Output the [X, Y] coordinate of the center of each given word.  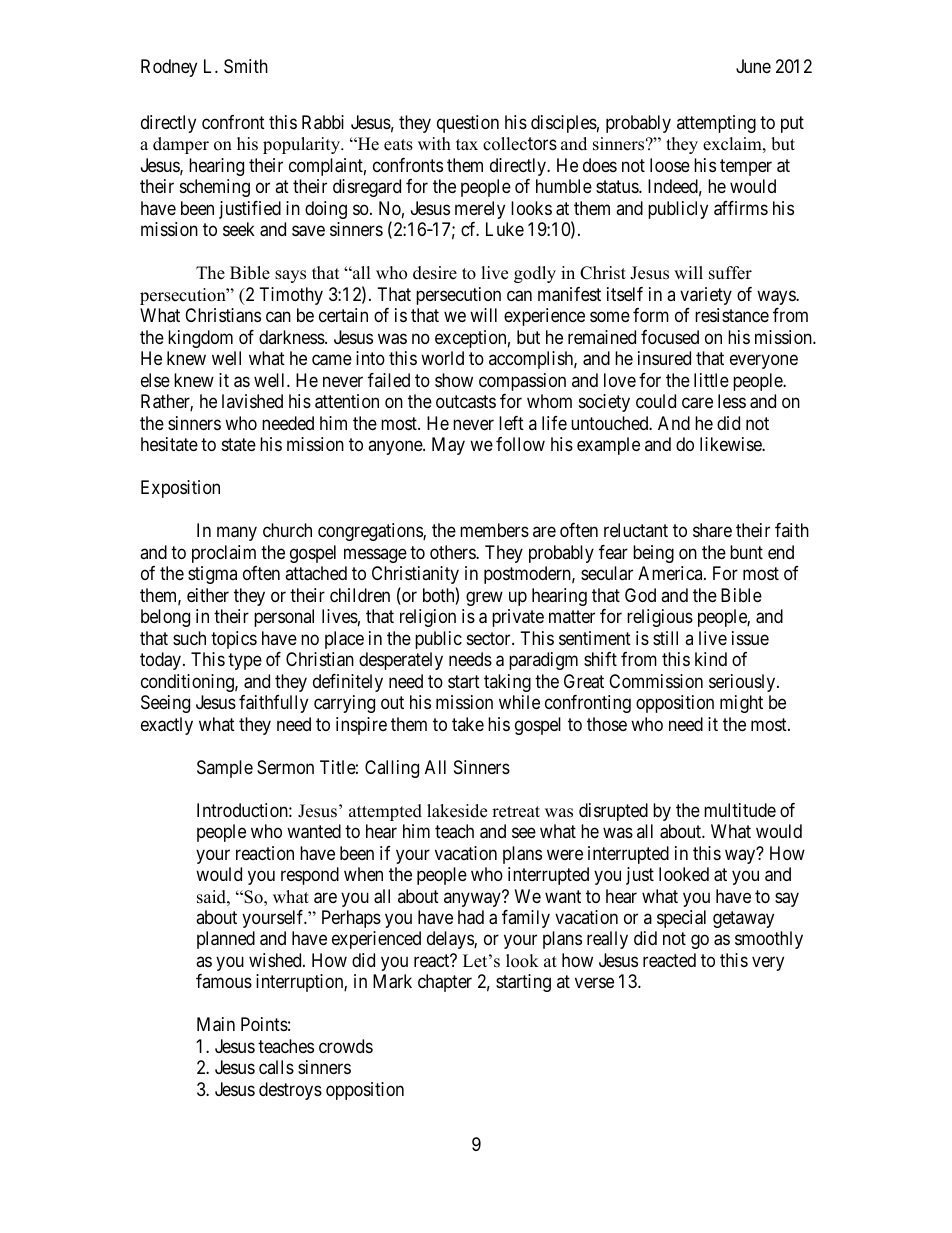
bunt [746, 552]
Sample [225, 769]
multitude [740, 810]
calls [276, 1067]
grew [484, 598]
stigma [212, 575]
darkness [292, 337]
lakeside [457, 811]
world [442, 358]
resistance [732, 315]
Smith [246, 66]
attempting [716, 124]
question [468, 124]
